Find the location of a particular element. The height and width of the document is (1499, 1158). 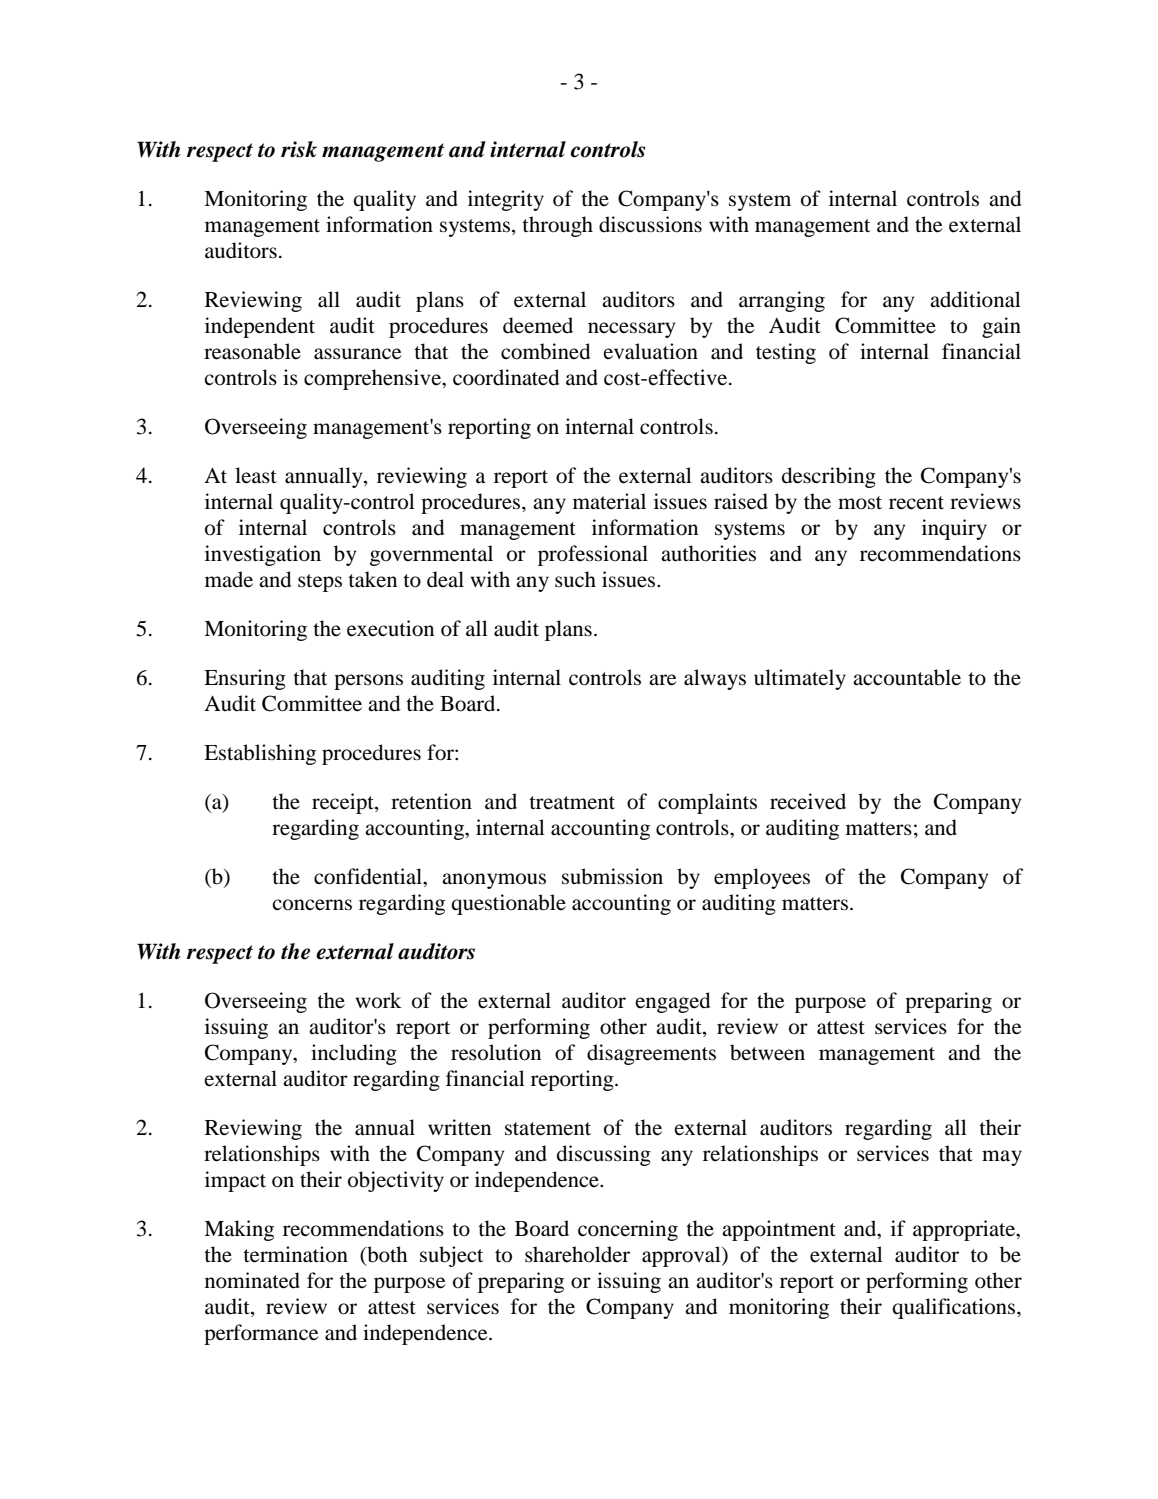

termination is located at coordinates (295, 1254).
